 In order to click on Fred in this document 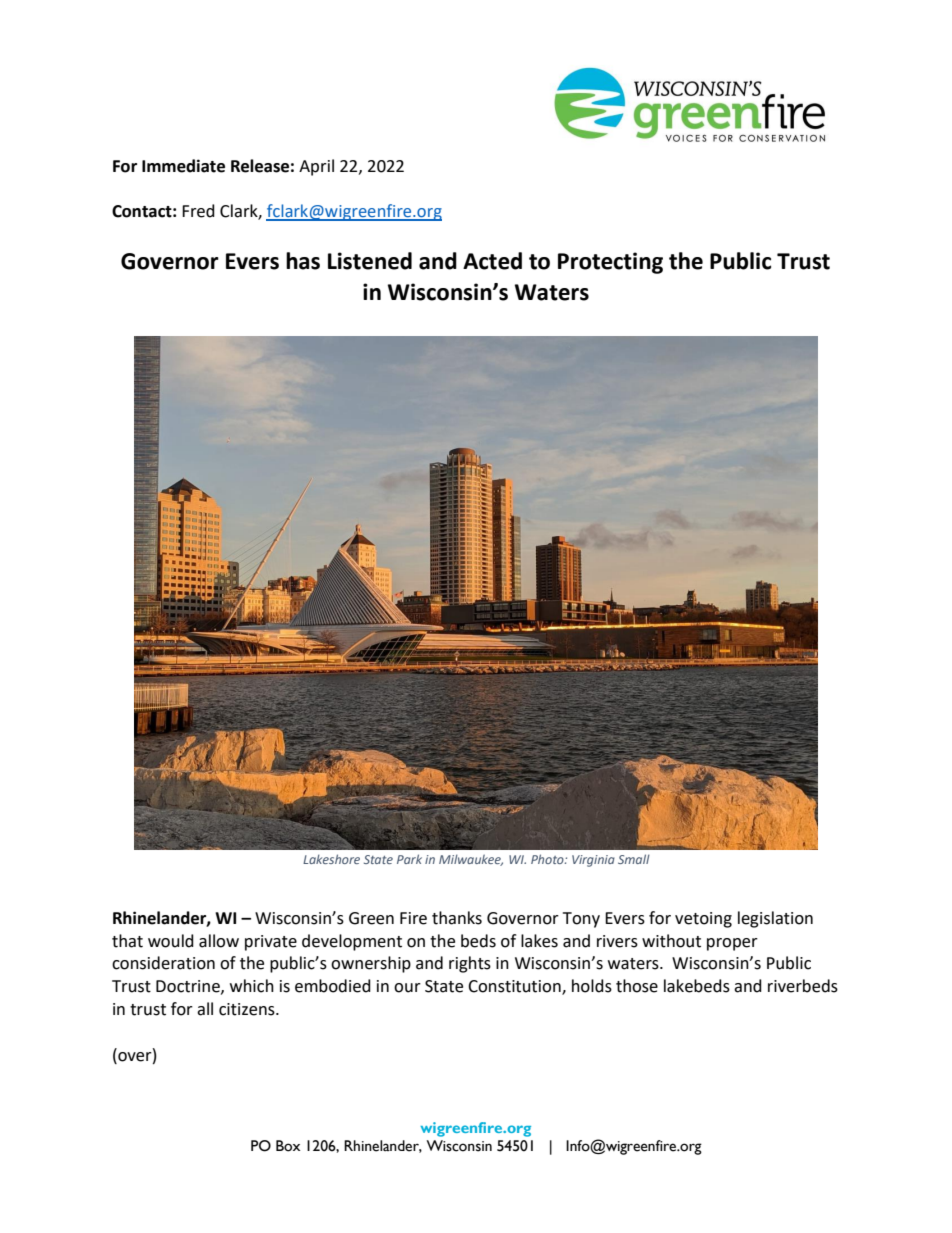, I will do `click(198, 211)`.
